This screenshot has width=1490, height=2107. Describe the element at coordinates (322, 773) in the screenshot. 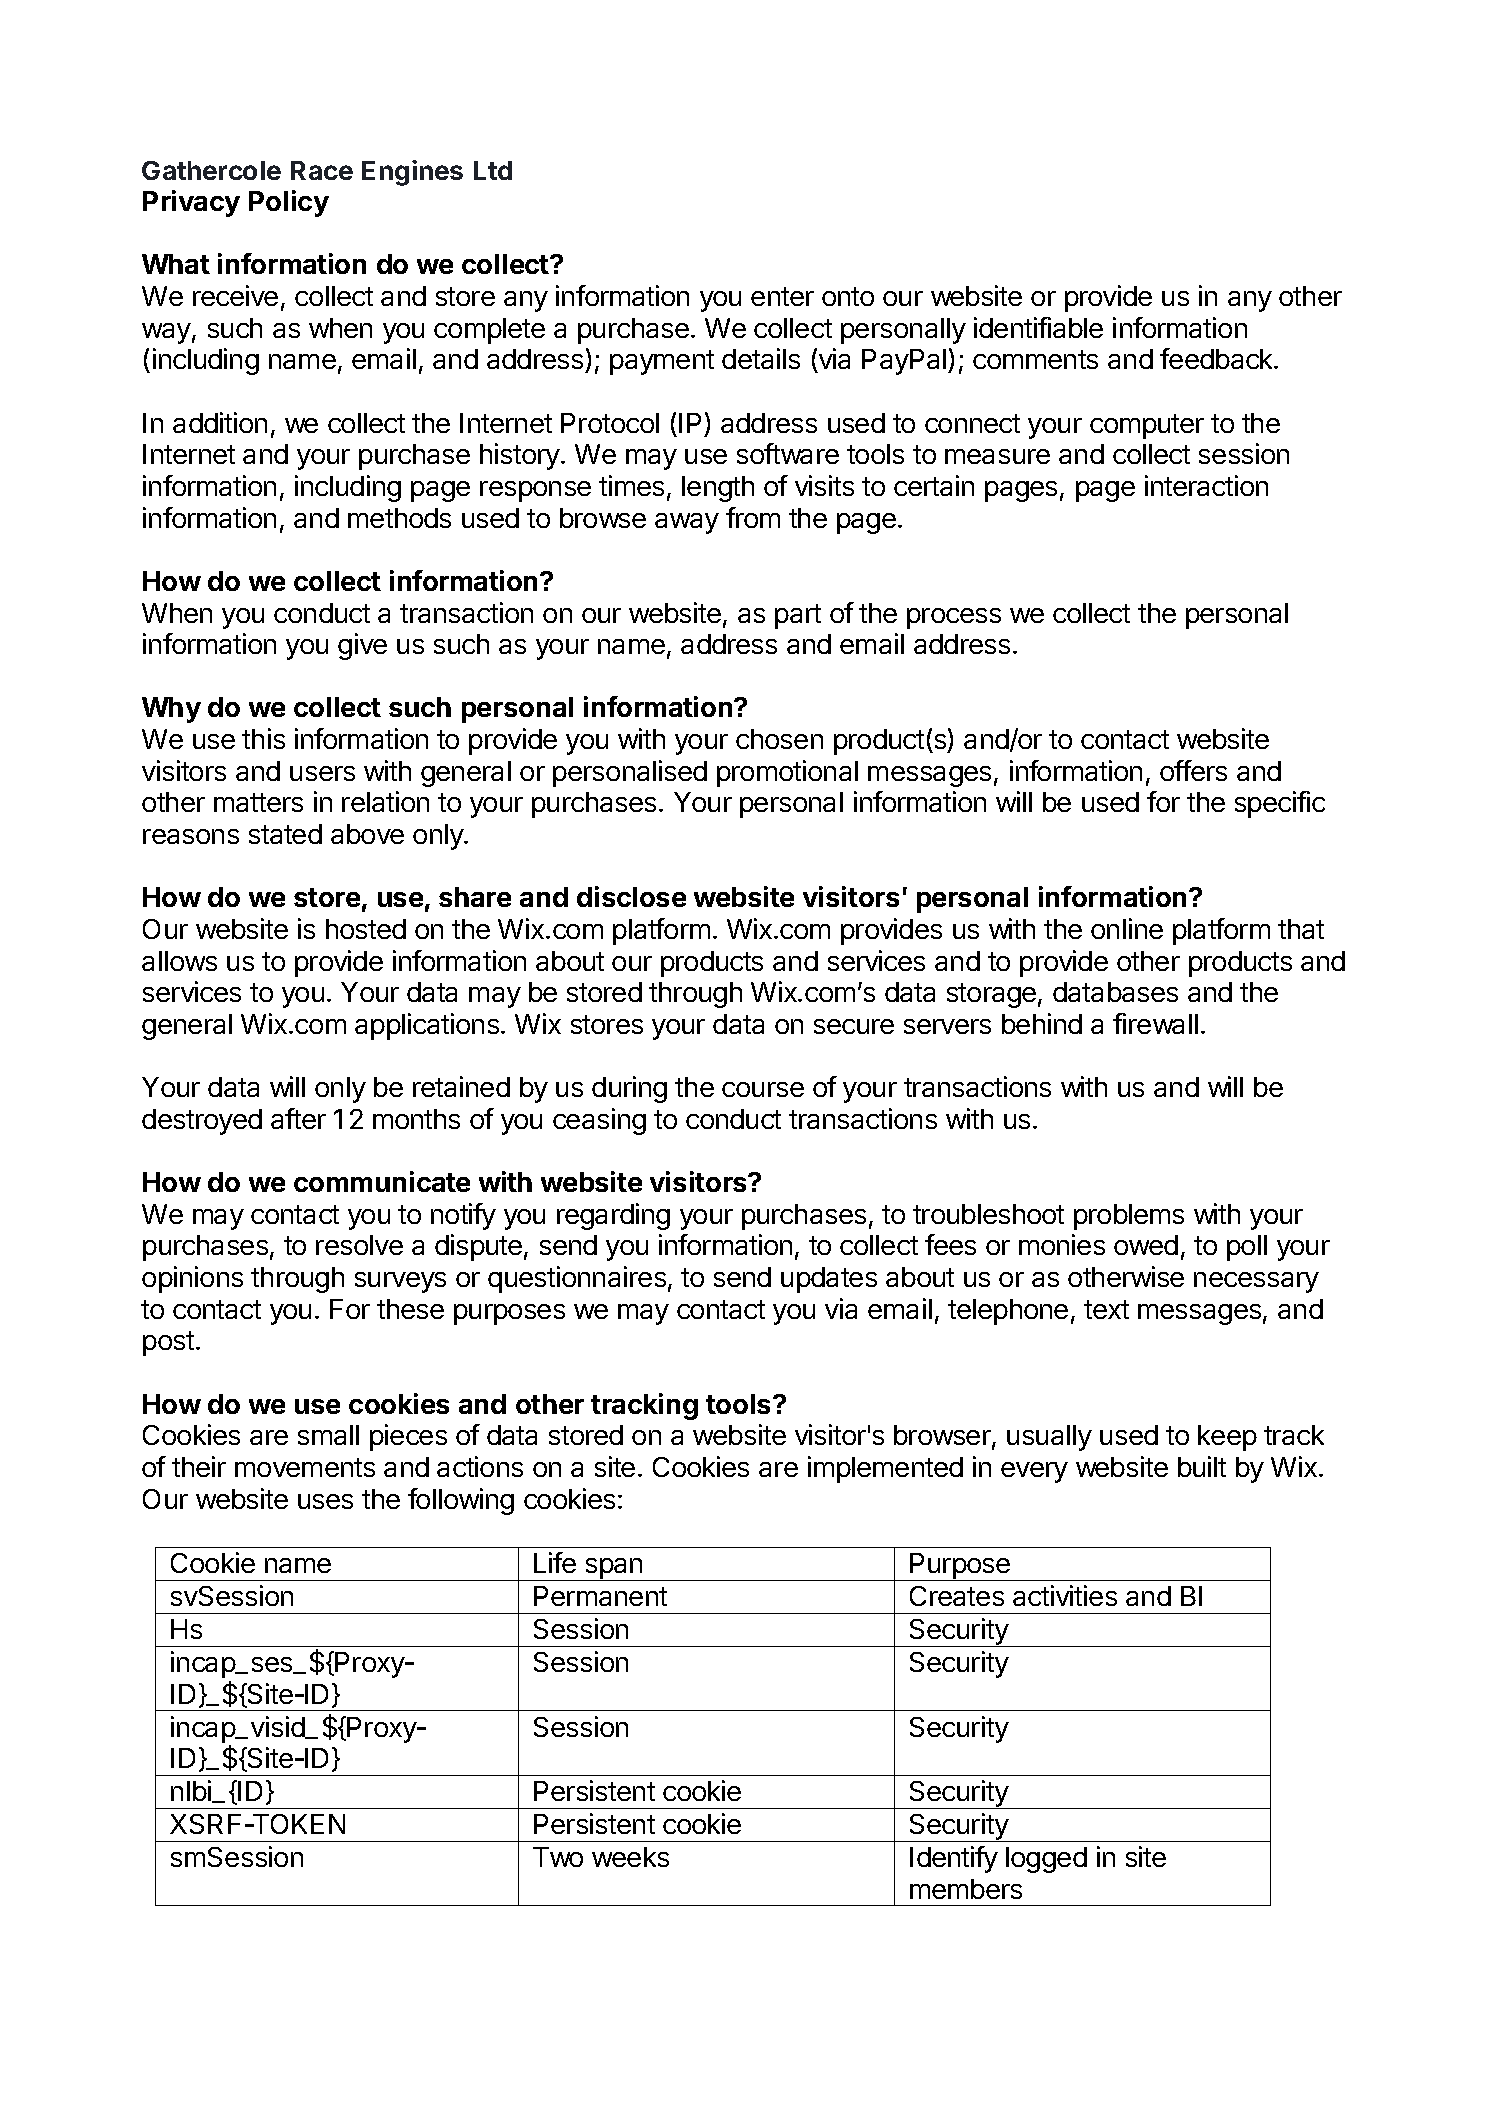

I see `users` at that location.
